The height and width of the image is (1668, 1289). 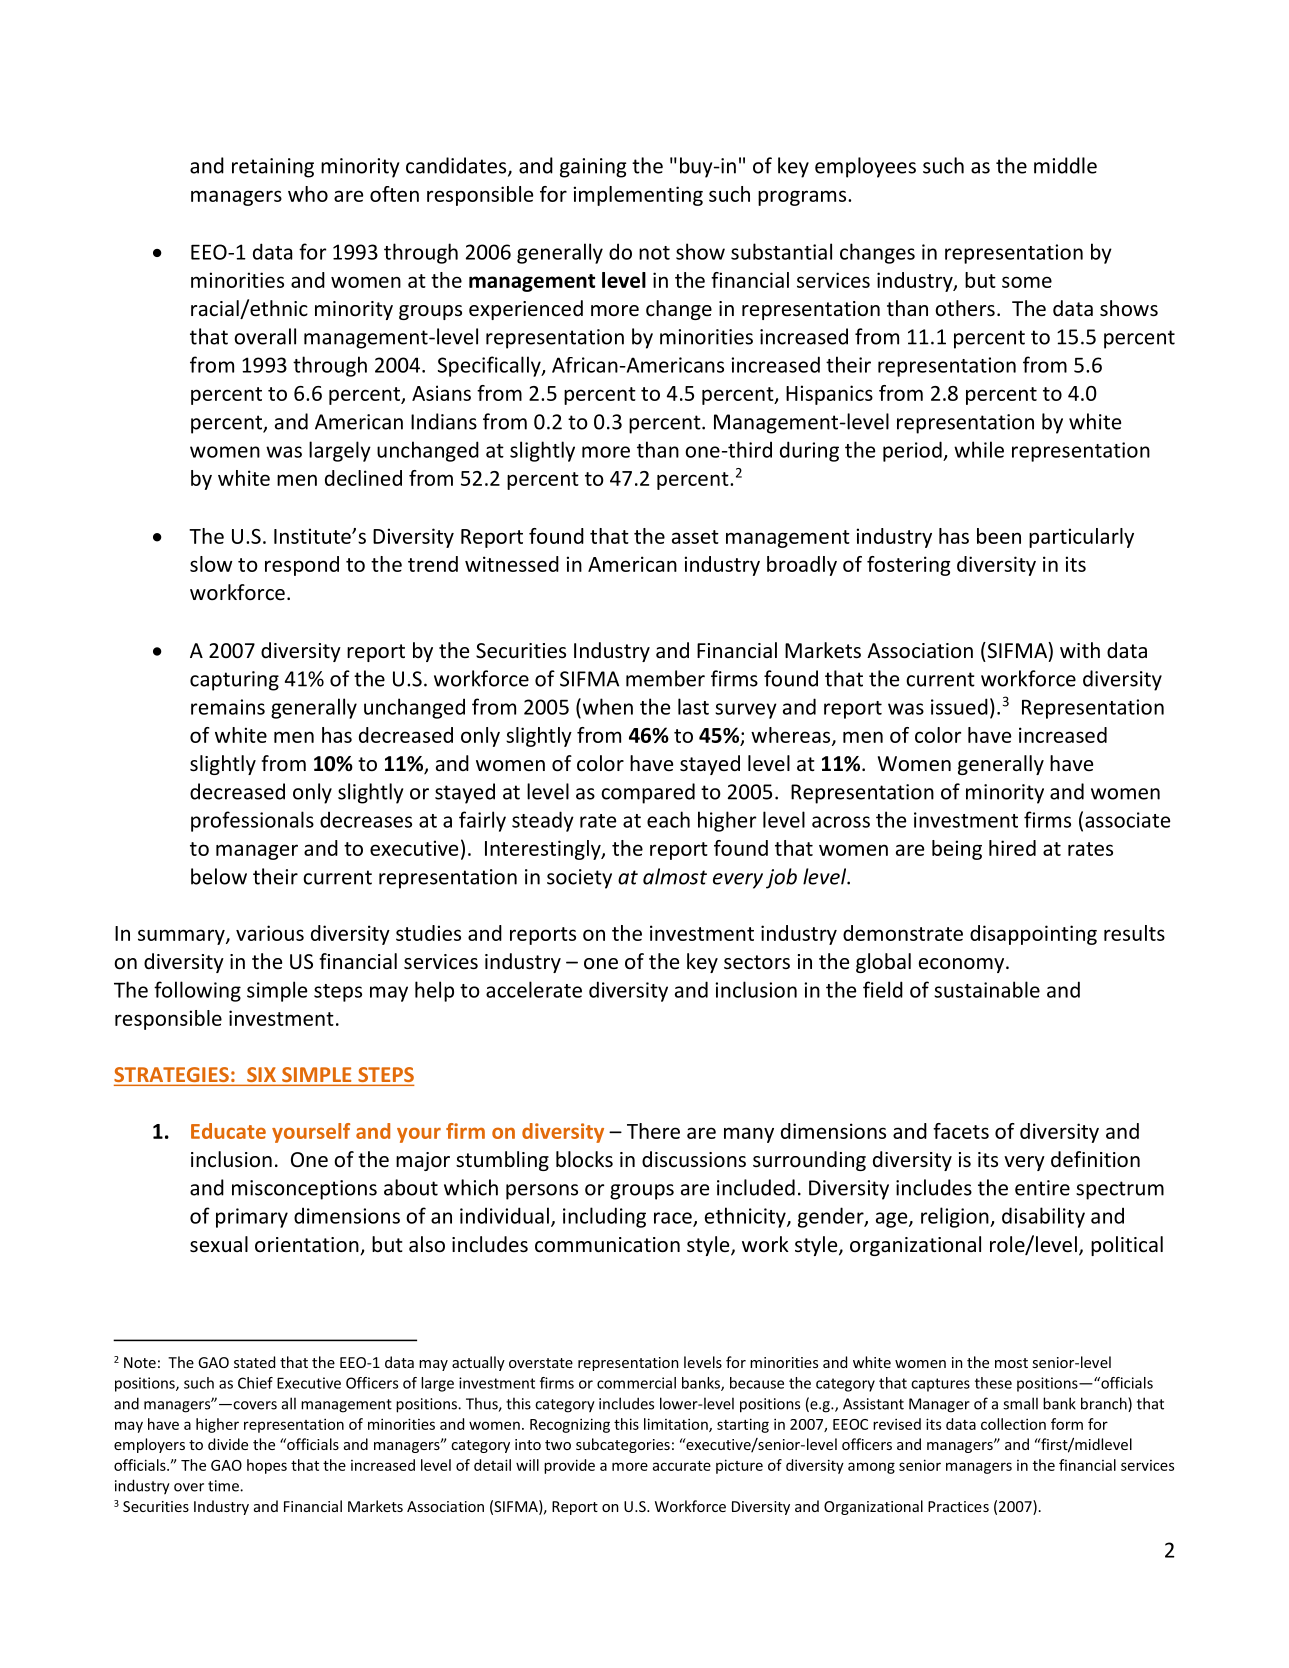 What do you see at coordinates (638, 196) in the image?
I see `implementing` at bounding box center [638, 196].
